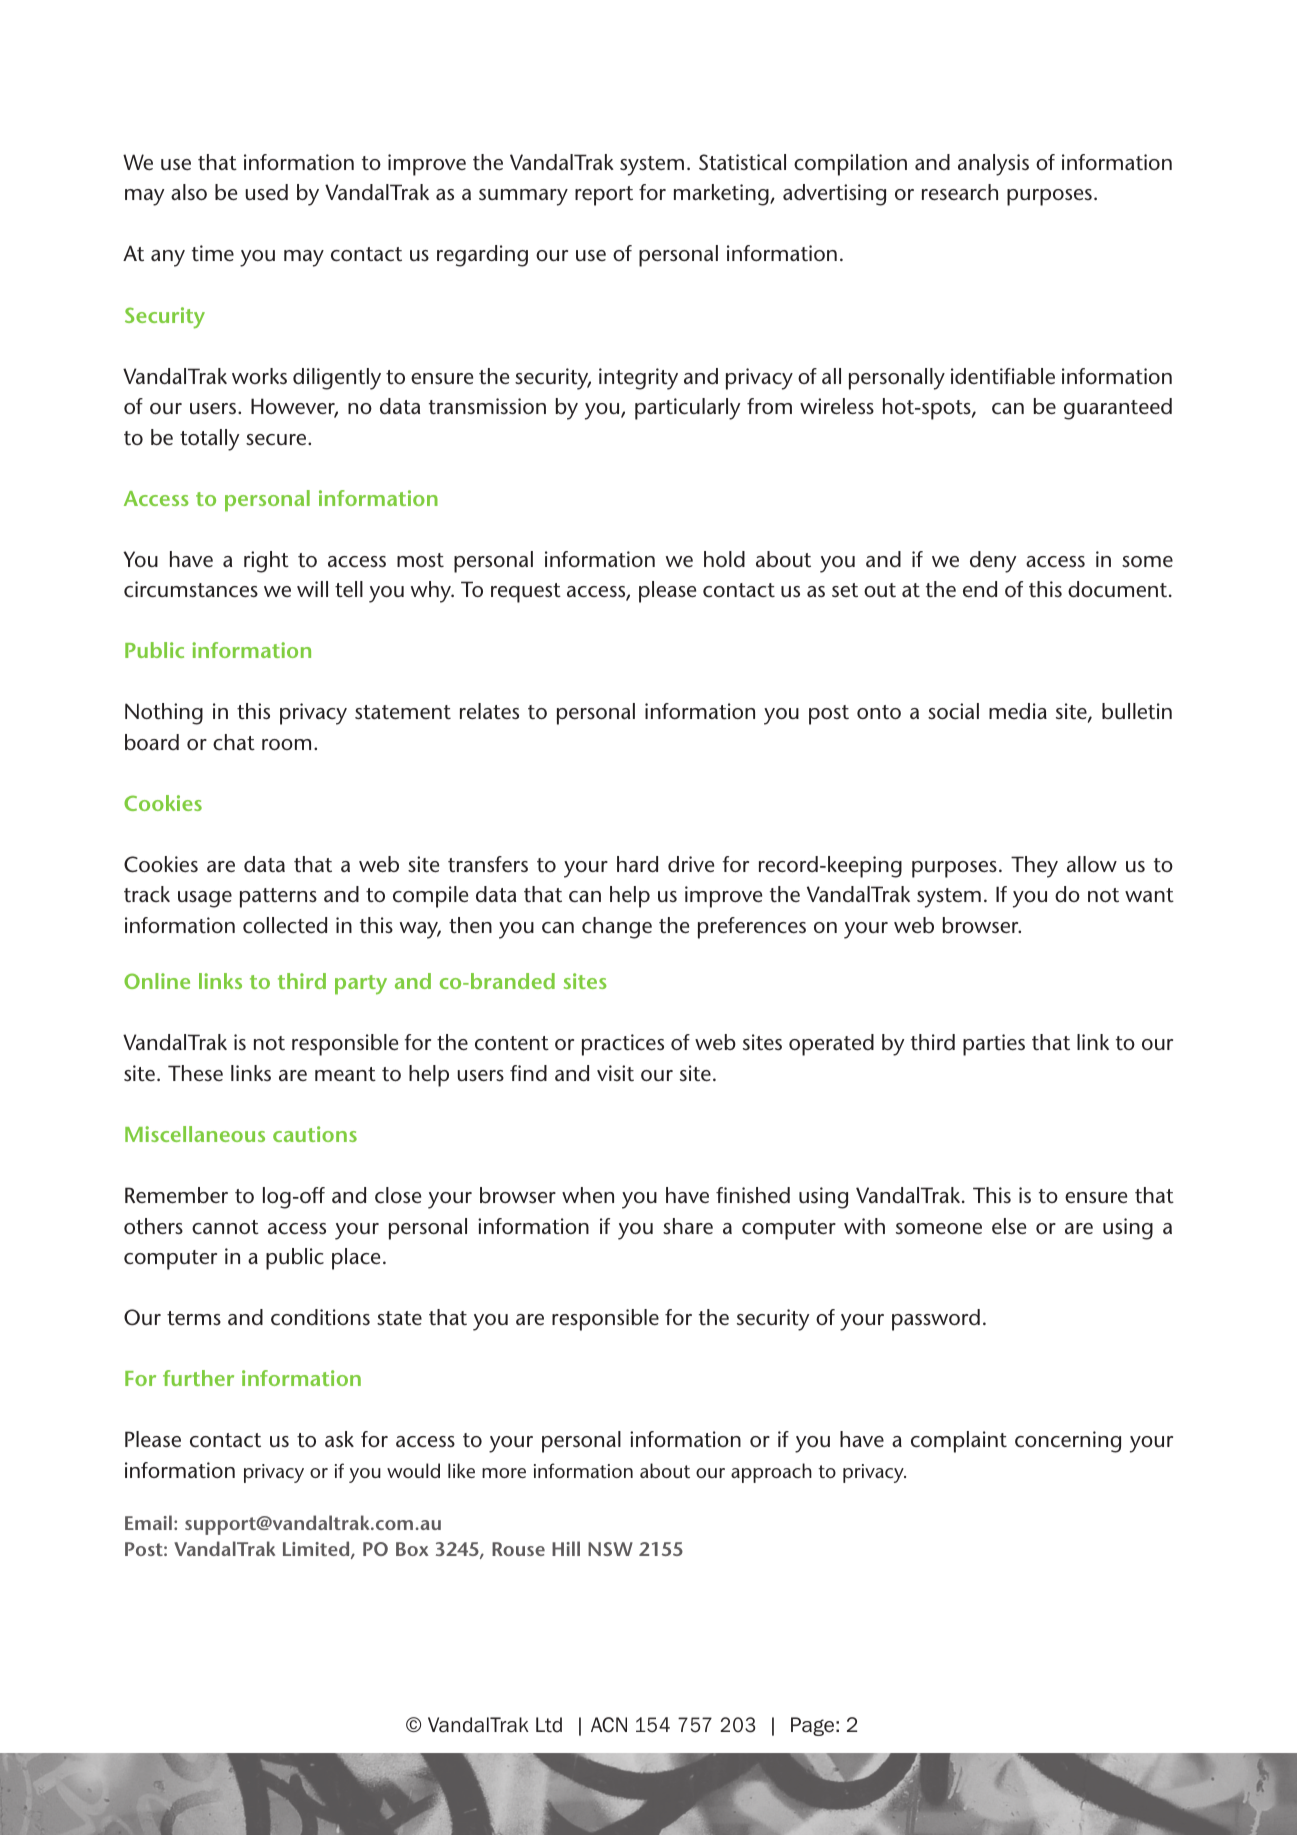 This image has width=1297, height=1835. Describe the element at coordinates (993, 165) in the image. I see `analysis` at that location.
